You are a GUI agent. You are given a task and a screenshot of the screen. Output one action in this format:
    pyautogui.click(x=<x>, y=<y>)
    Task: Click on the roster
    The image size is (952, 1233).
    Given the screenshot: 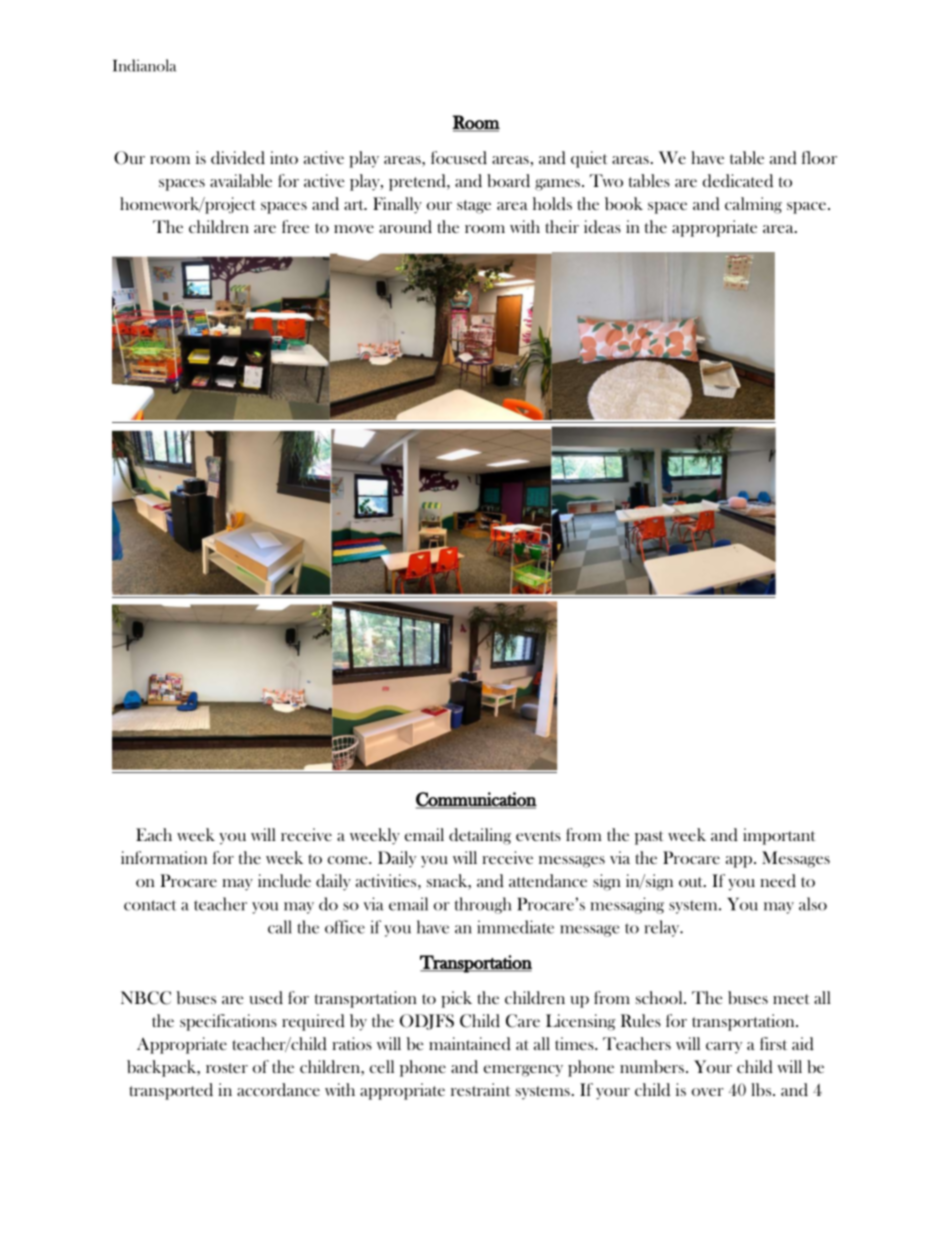 What is the action you would take?
    pyautogui.click(x=227, y=1068)
